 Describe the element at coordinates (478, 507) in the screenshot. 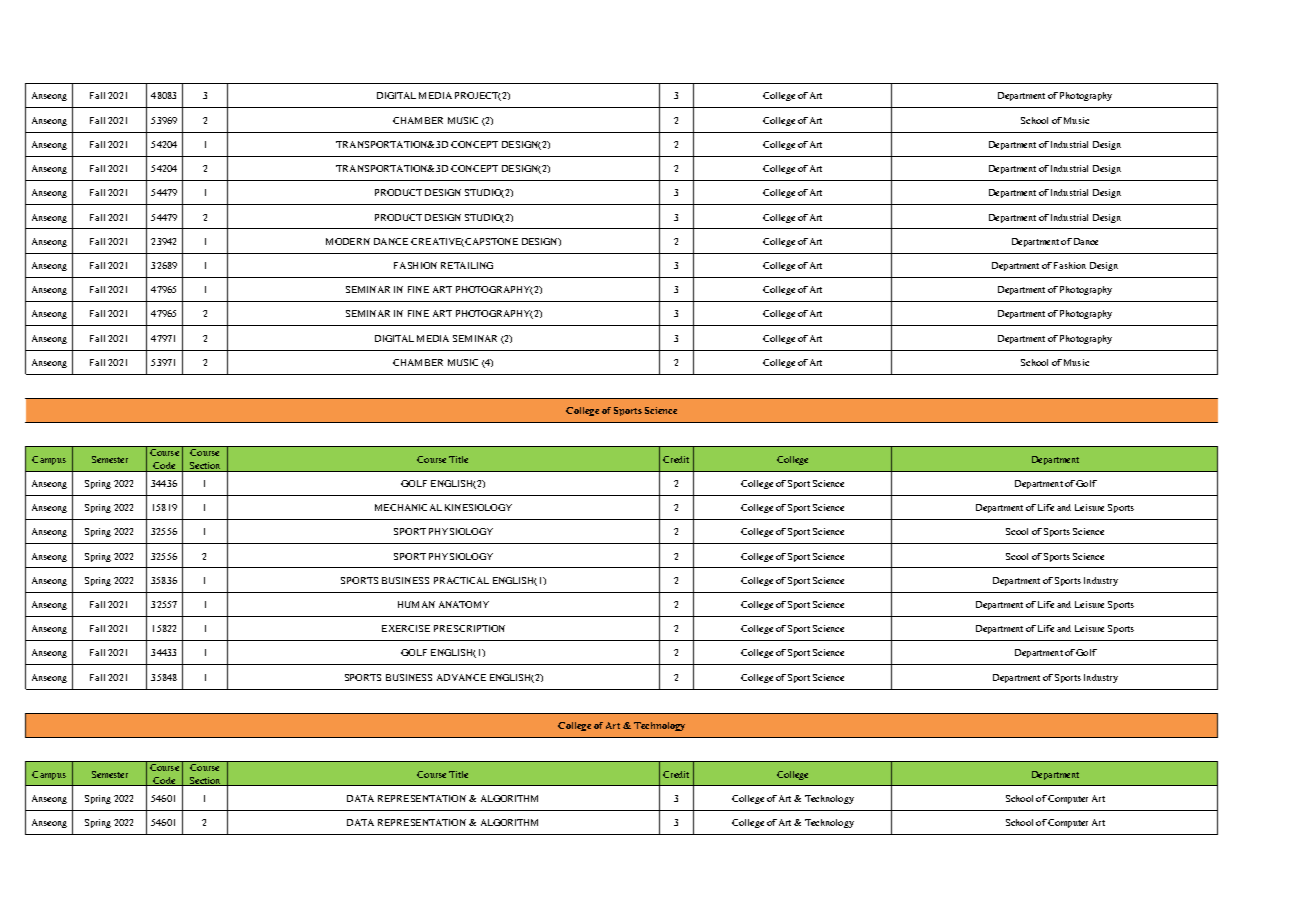

I see `KINESIOLOGY` at that location.
